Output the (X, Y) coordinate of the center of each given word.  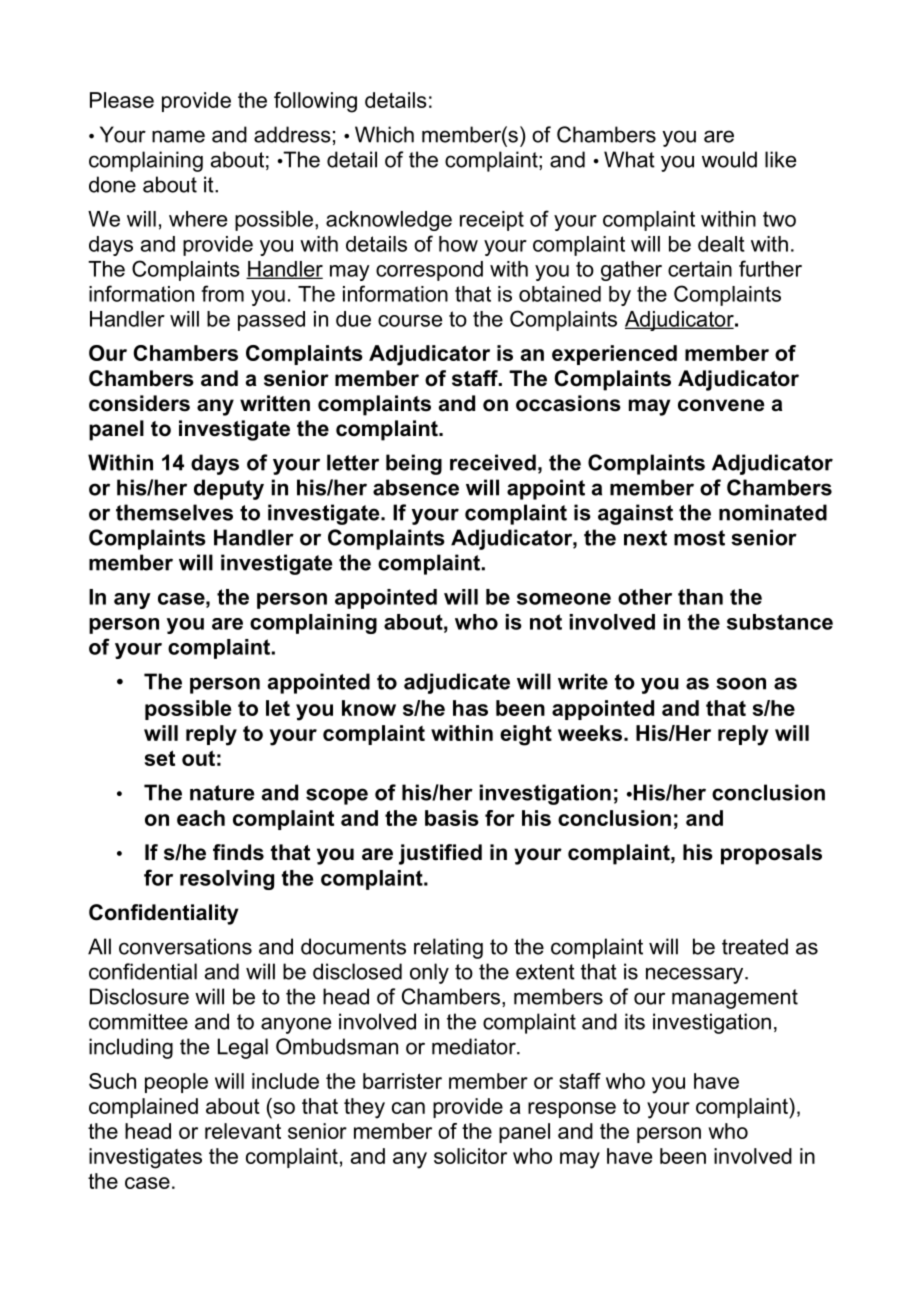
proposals (771, 854)
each (201, 818)
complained (143, 1108)
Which (384, 134)
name (178, 136)
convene (721, 405)
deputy (229, 489)
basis (452, 818)
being (414, 464)
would (729, 159)
